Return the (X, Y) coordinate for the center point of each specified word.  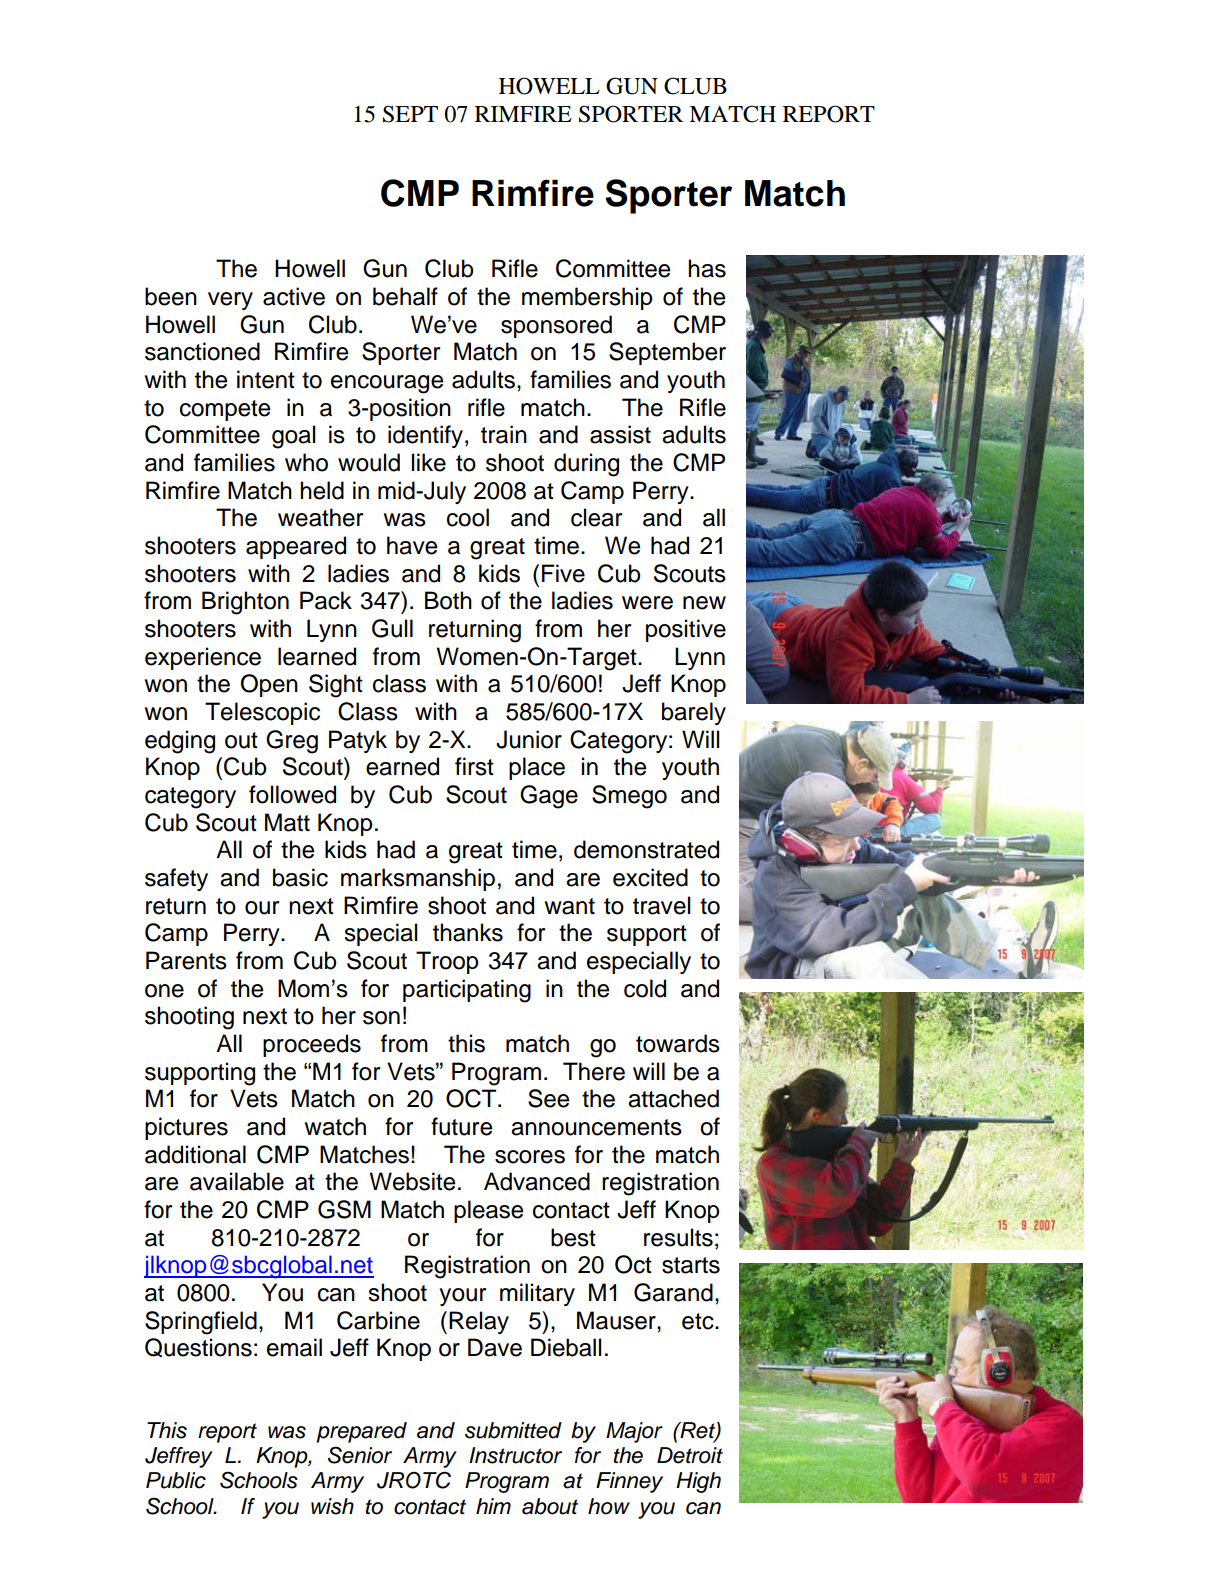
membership (587, 298)
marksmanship (418, 879)
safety (176, 879)
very (230, 301)
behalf (405, 296)
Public (176, 1480)
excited (650, 877)
